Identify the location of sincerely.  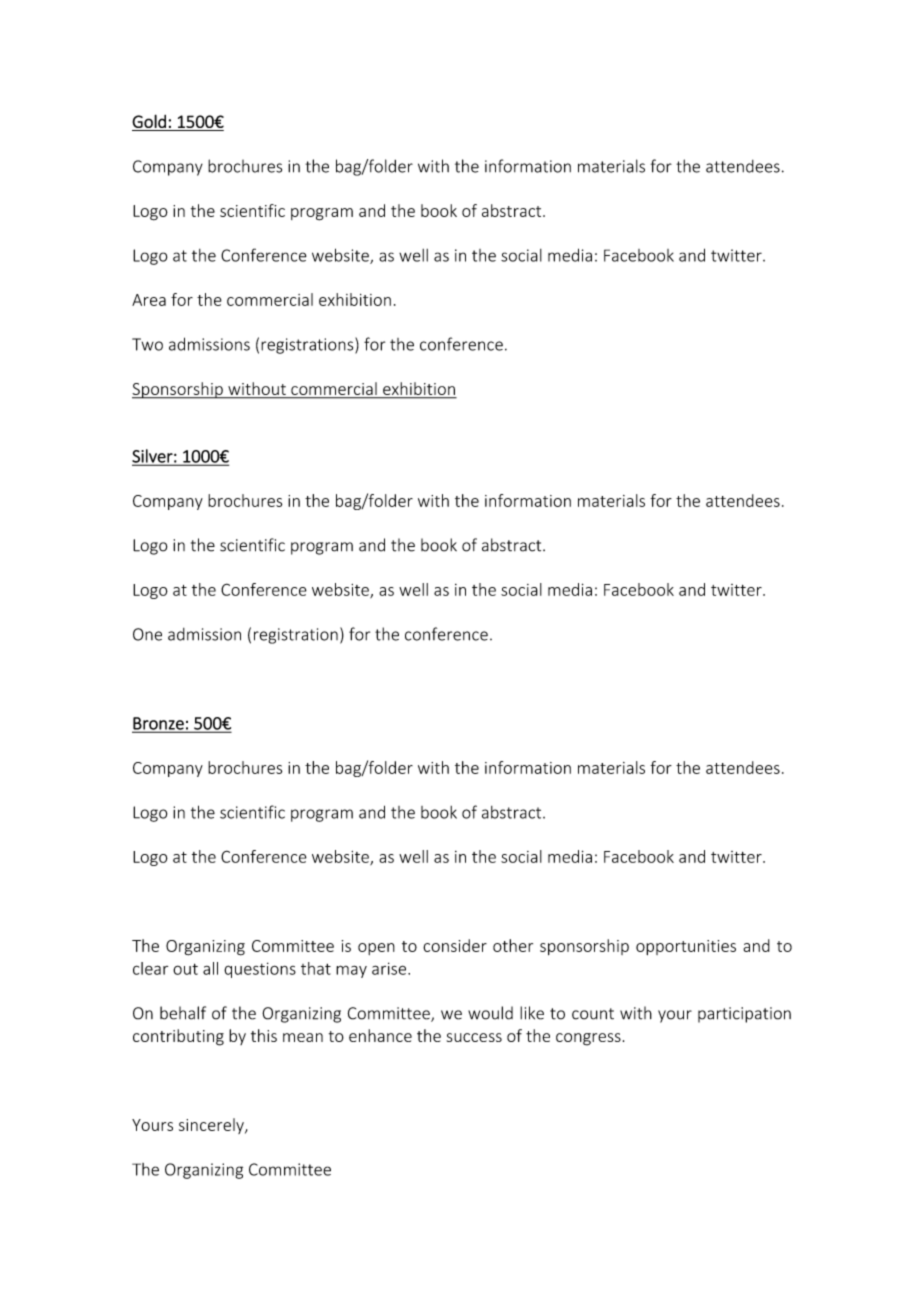
(212, 1126).
